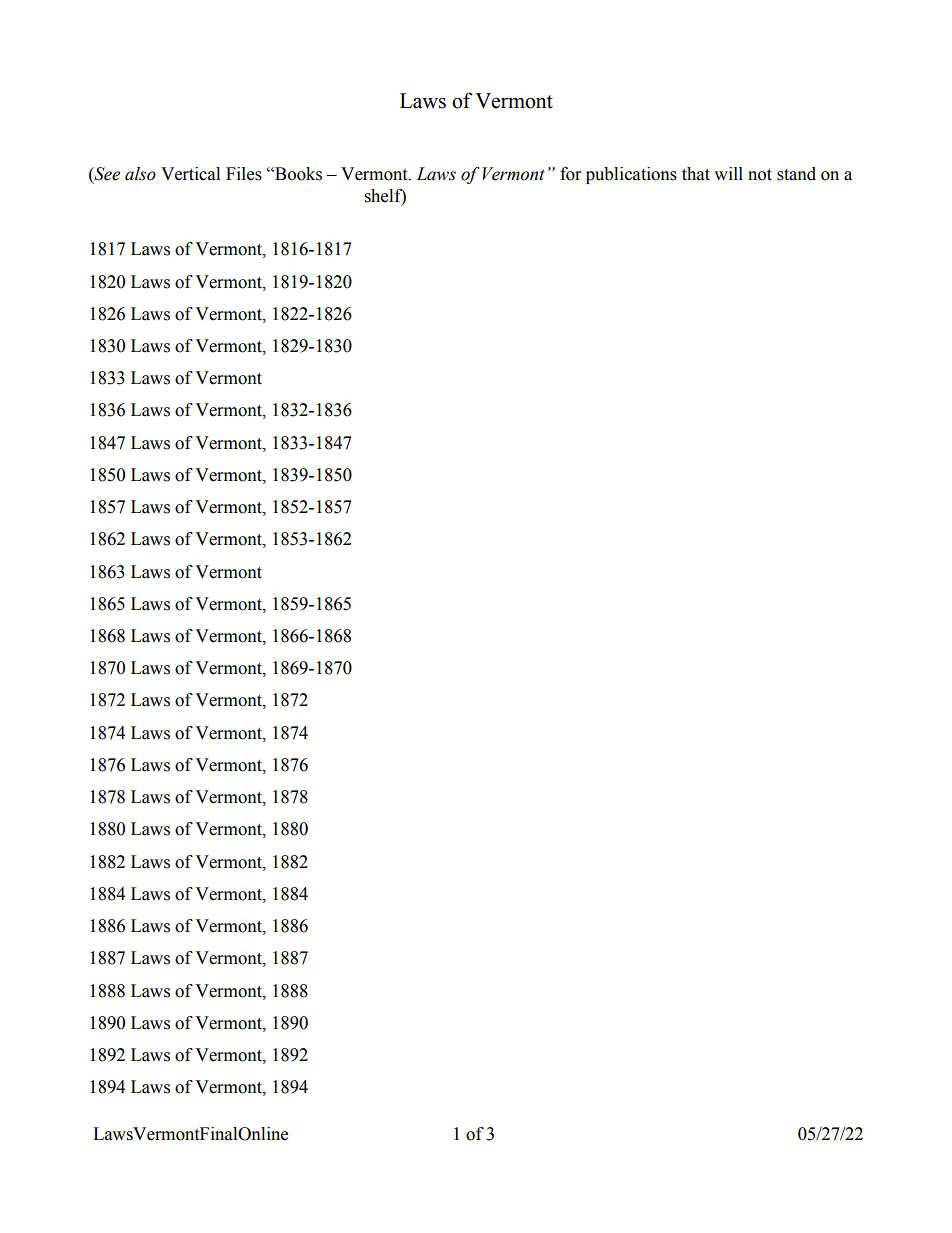 This document has height=1233, width=952. I want to click on publications, so click(631, 175).
